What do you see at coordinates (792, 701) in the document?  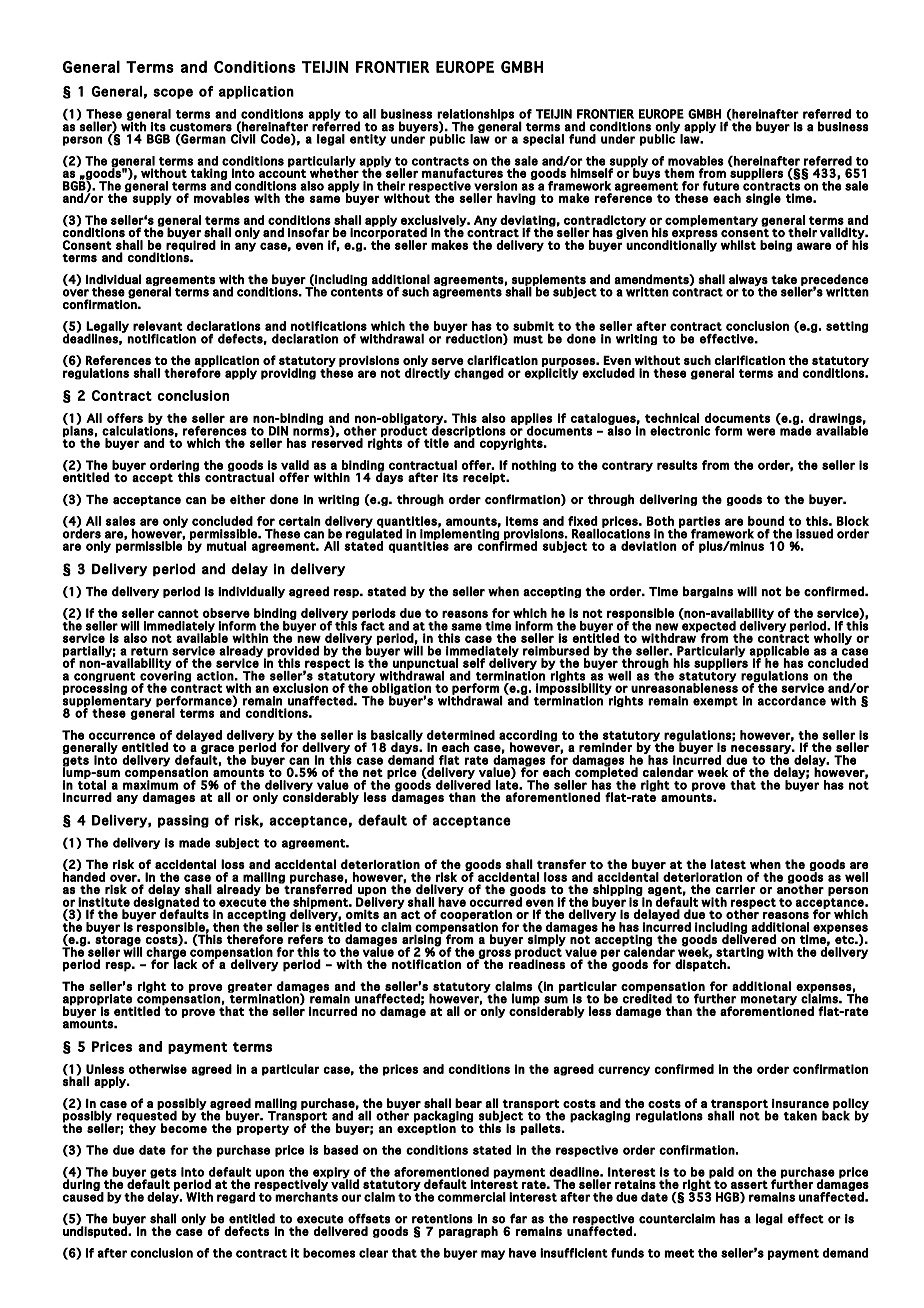 I see `accordance` at bounding box center [792, 701].
